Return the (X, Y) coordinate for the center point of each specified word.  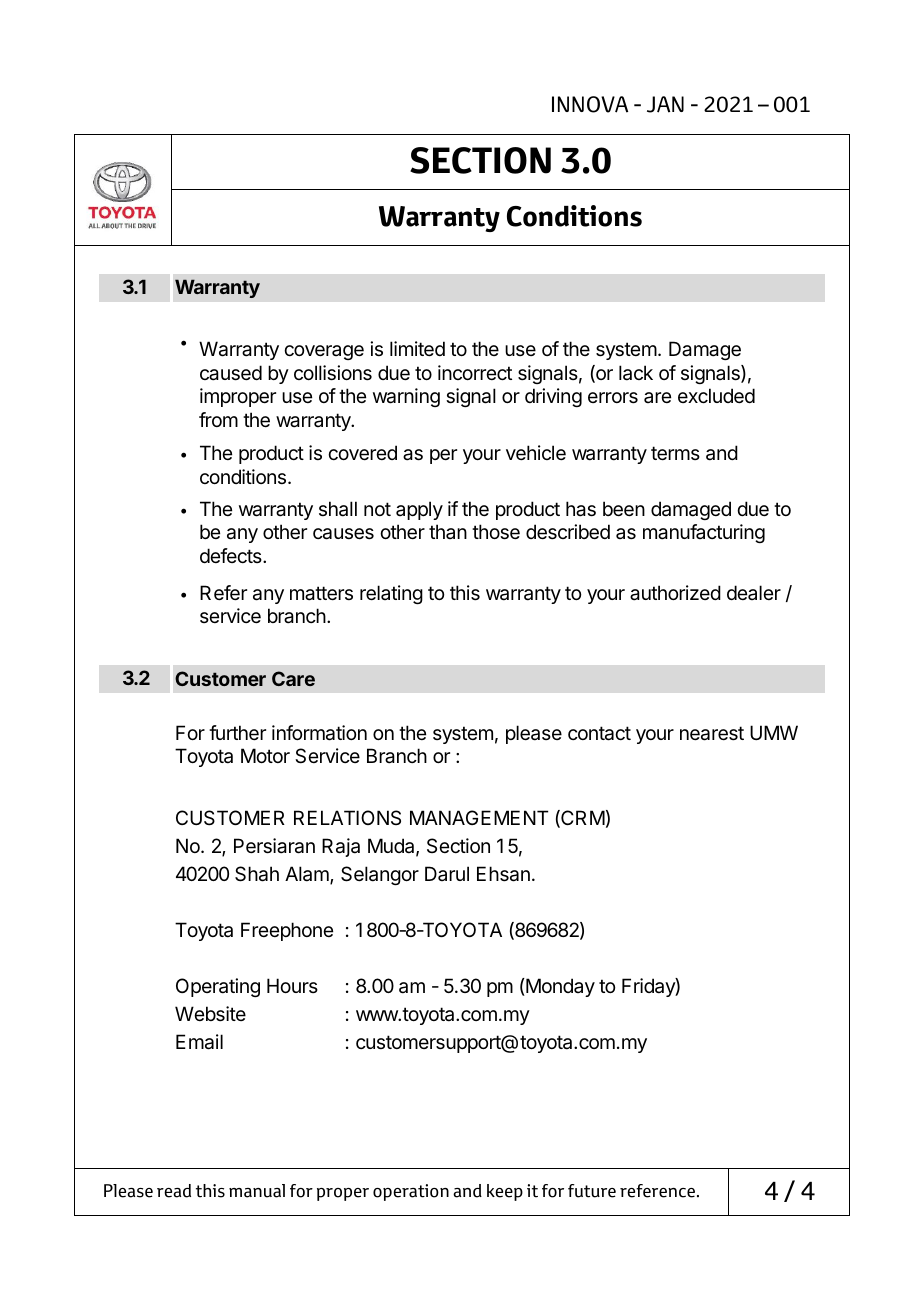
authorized (675, 593)
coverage (324, 352)
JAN (665, 104)
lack (636, 373)
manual (257, 1191)
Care (293, 678)
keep (505, 1192)
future (592, 1191)
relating (391, 594)
